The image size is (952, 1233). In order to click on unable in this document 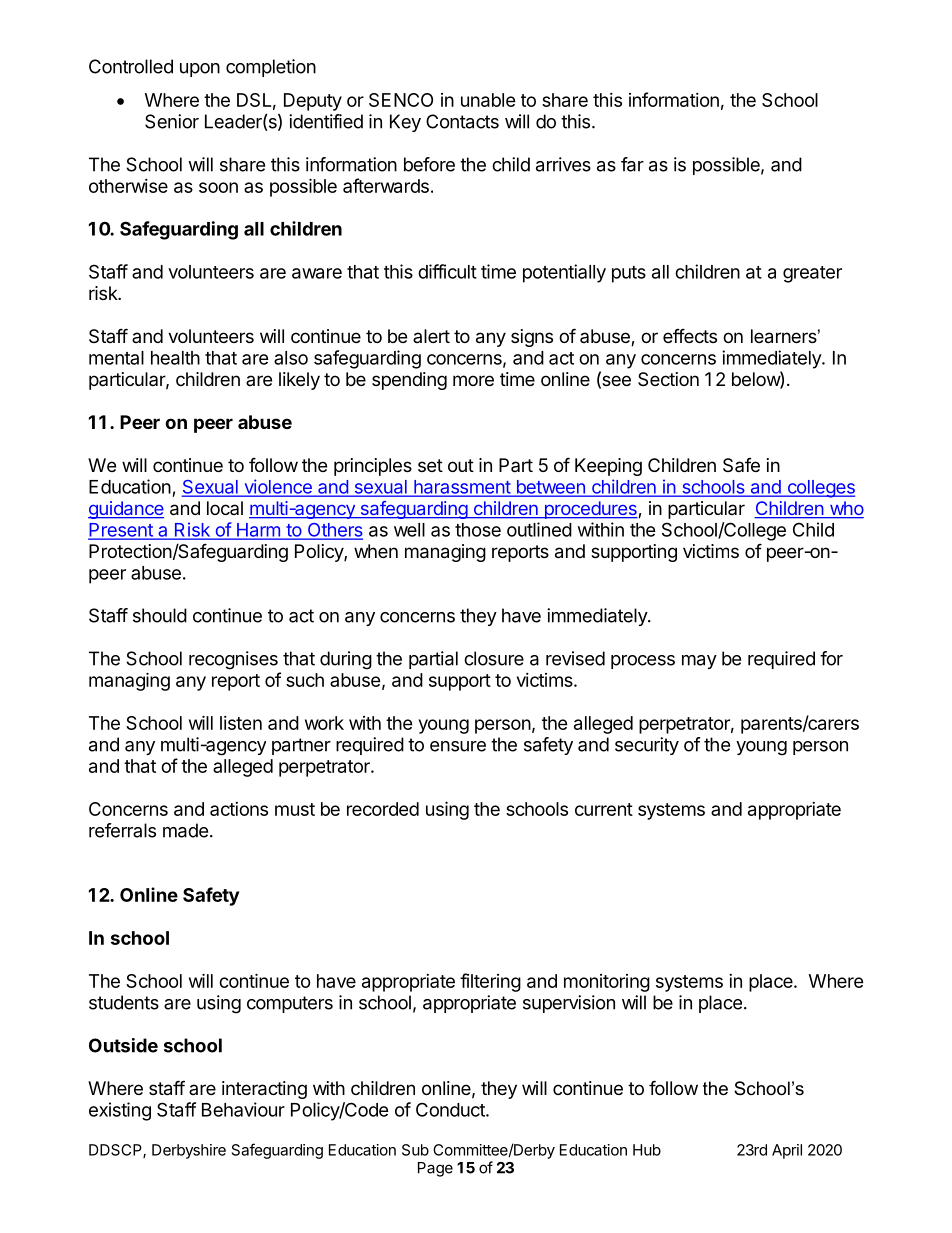, I will do `click(488, 100)`.
